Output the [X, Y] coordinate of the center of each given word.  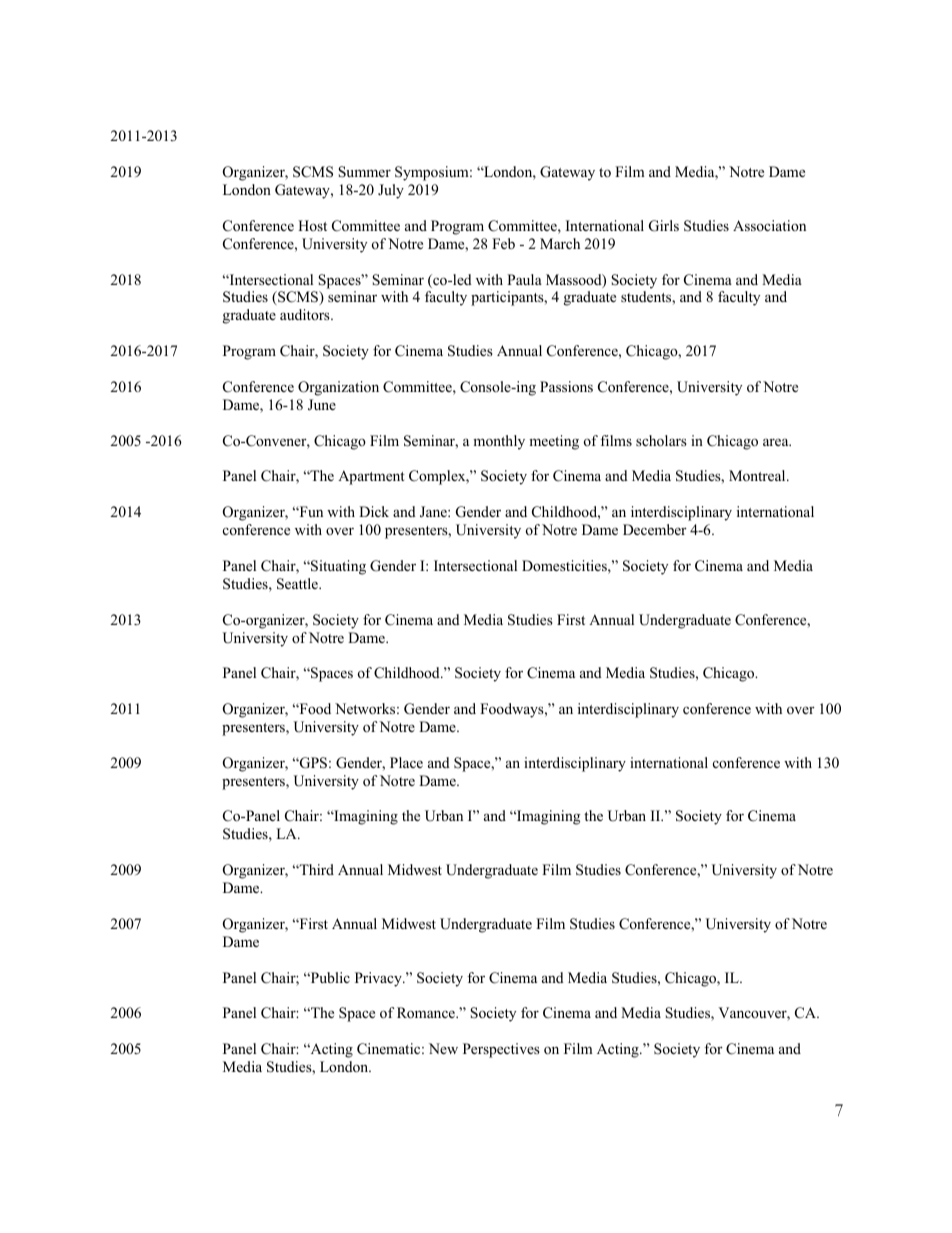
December [655, 529]
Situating [337, 567]
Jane [434, 512]
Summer [364, 172]
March [560, 243]
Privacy [379, 979]
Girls [664, 226]
